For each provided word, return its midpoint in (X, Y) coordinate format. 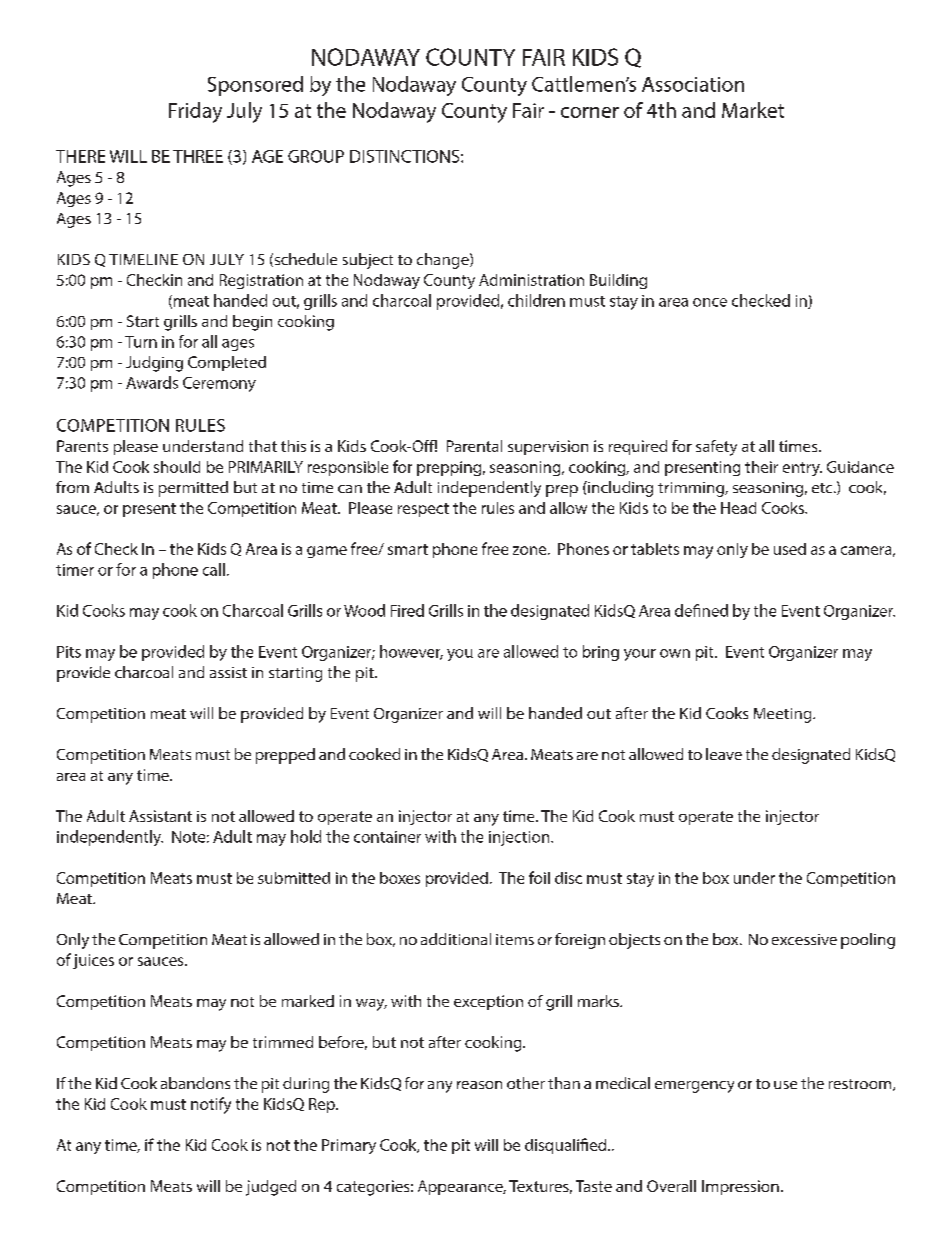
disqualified (567, 1146)
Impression (740, 1187)
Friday (195, 112)
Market (753, 110)
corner (590, 112)
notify (211, 1105)
